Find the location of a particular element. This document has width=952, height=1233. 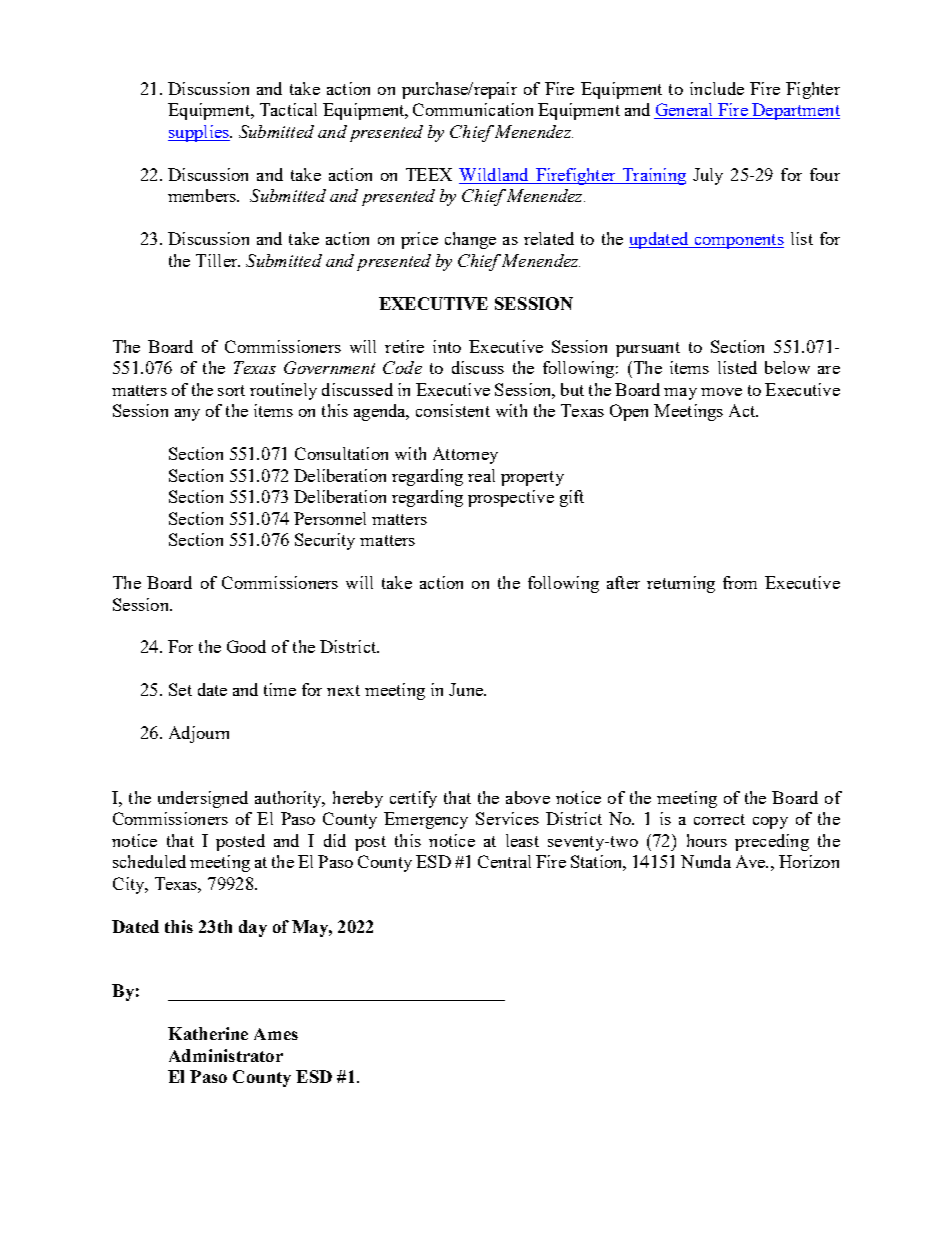

include is located at coordinates (717, 88).
